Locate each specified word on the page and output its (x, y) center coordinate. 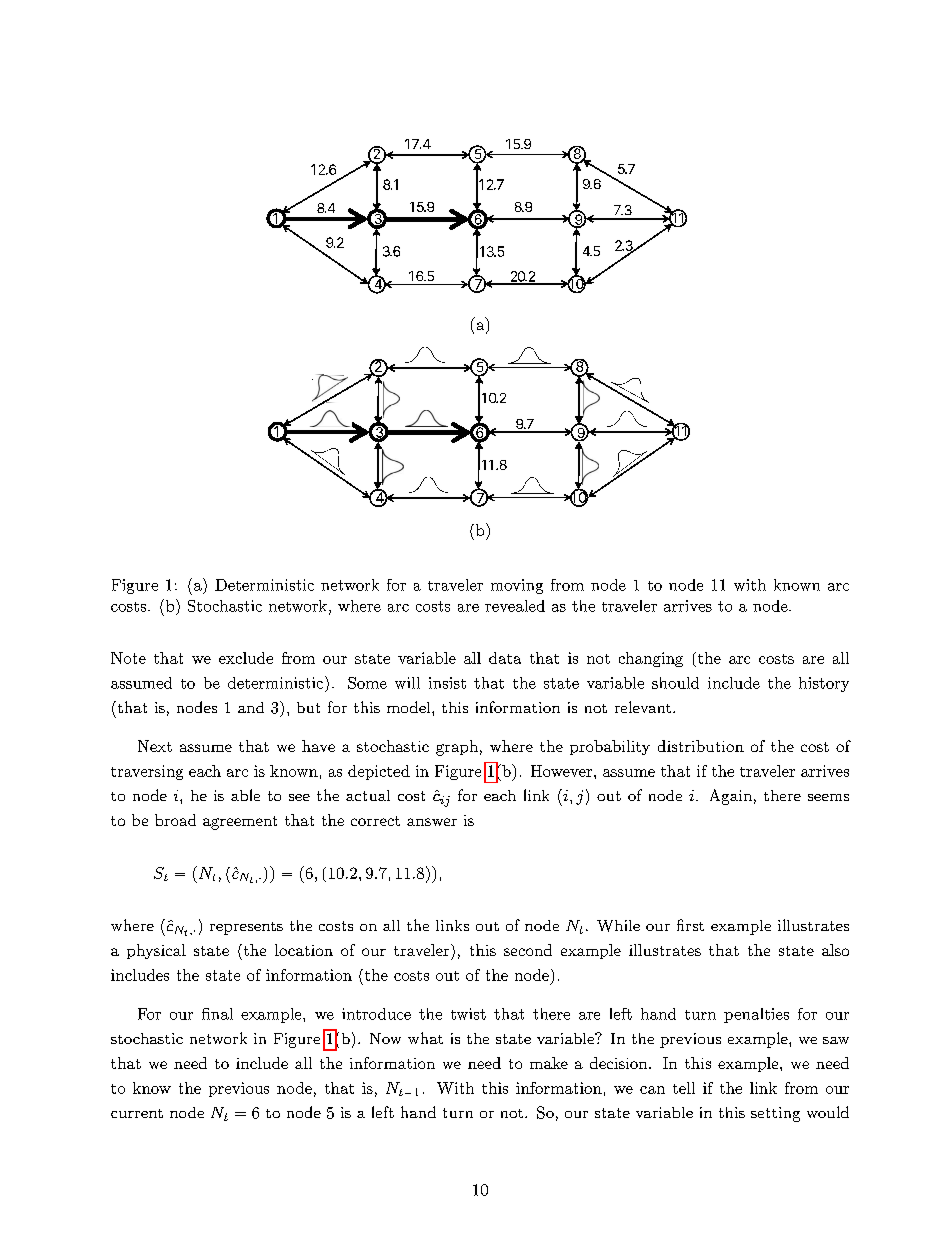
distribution (701, 746)
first (690, 925)
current (137, 1113)
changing (651, 659)
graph (457, 748)
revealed (515, 606)
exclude (246, 658)
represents (246, 928)
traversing (147, 772)
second (528, 950)
